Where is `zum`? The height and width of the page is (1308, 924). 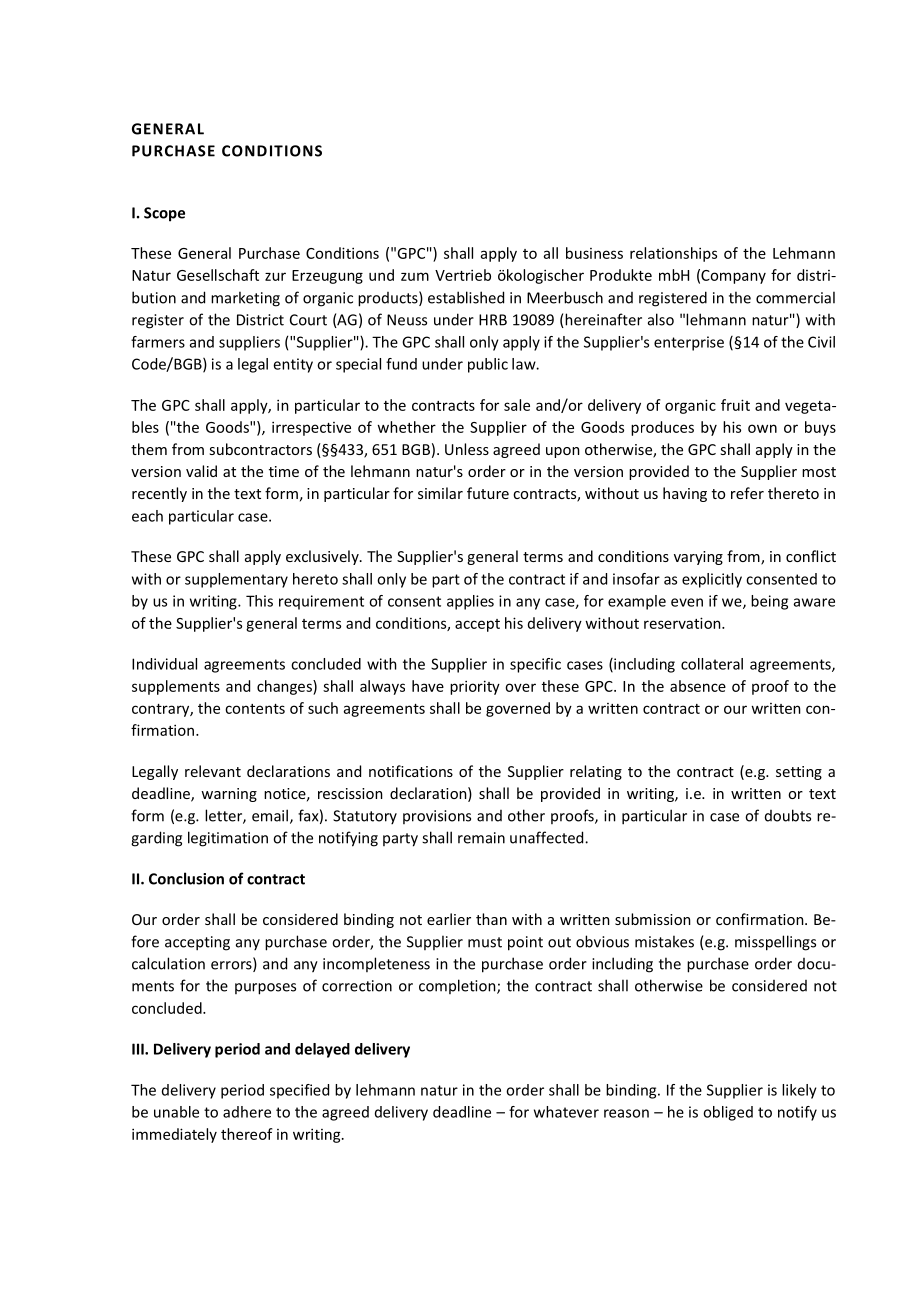
zum is located at coordinates (415, 276).
